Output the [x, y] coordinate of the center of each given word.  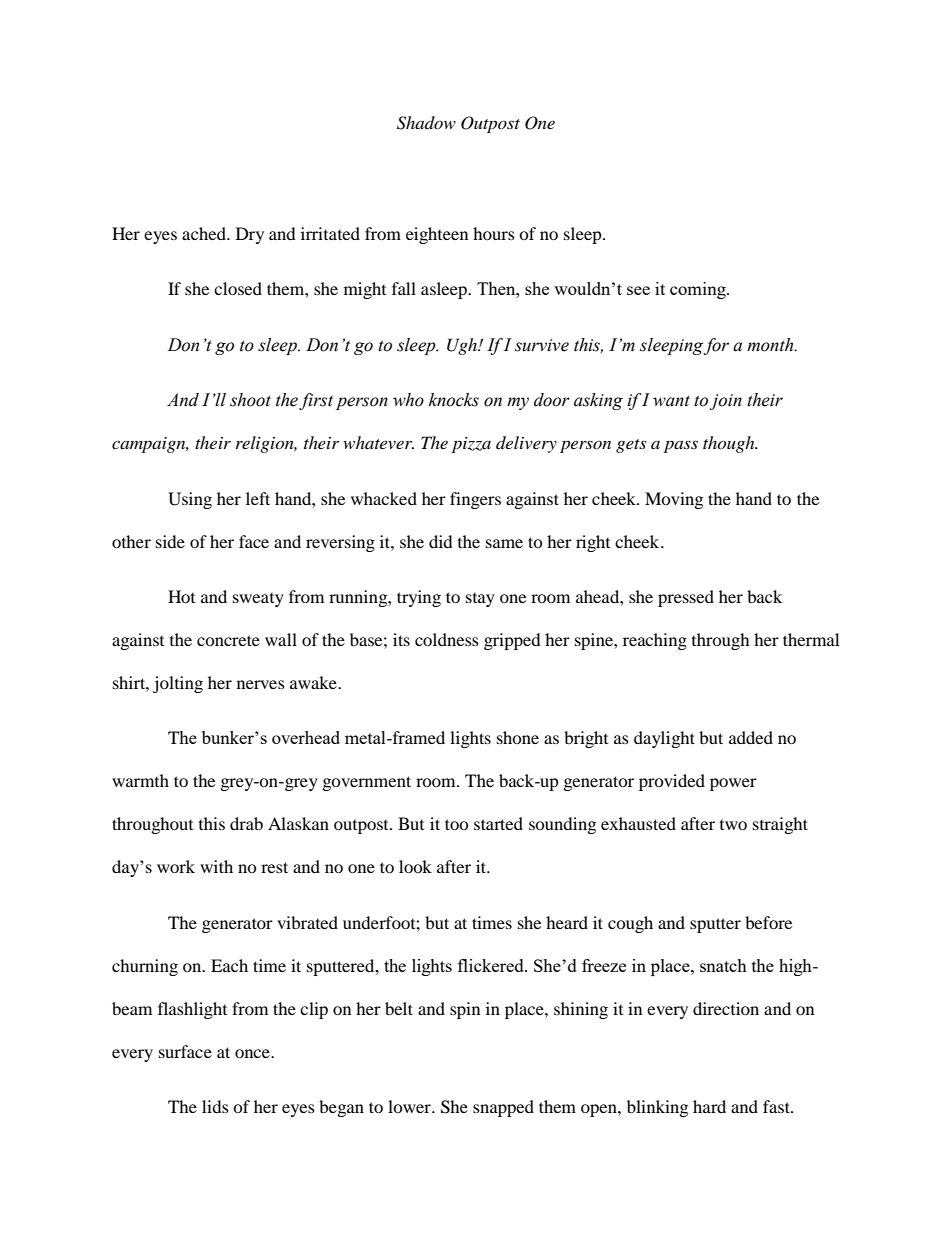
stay [480, 600]
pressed [686, 598]
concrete [228, 640]
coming [699, 290]
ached [205, 233]
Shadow [426, 123]
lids [215, 1106]
